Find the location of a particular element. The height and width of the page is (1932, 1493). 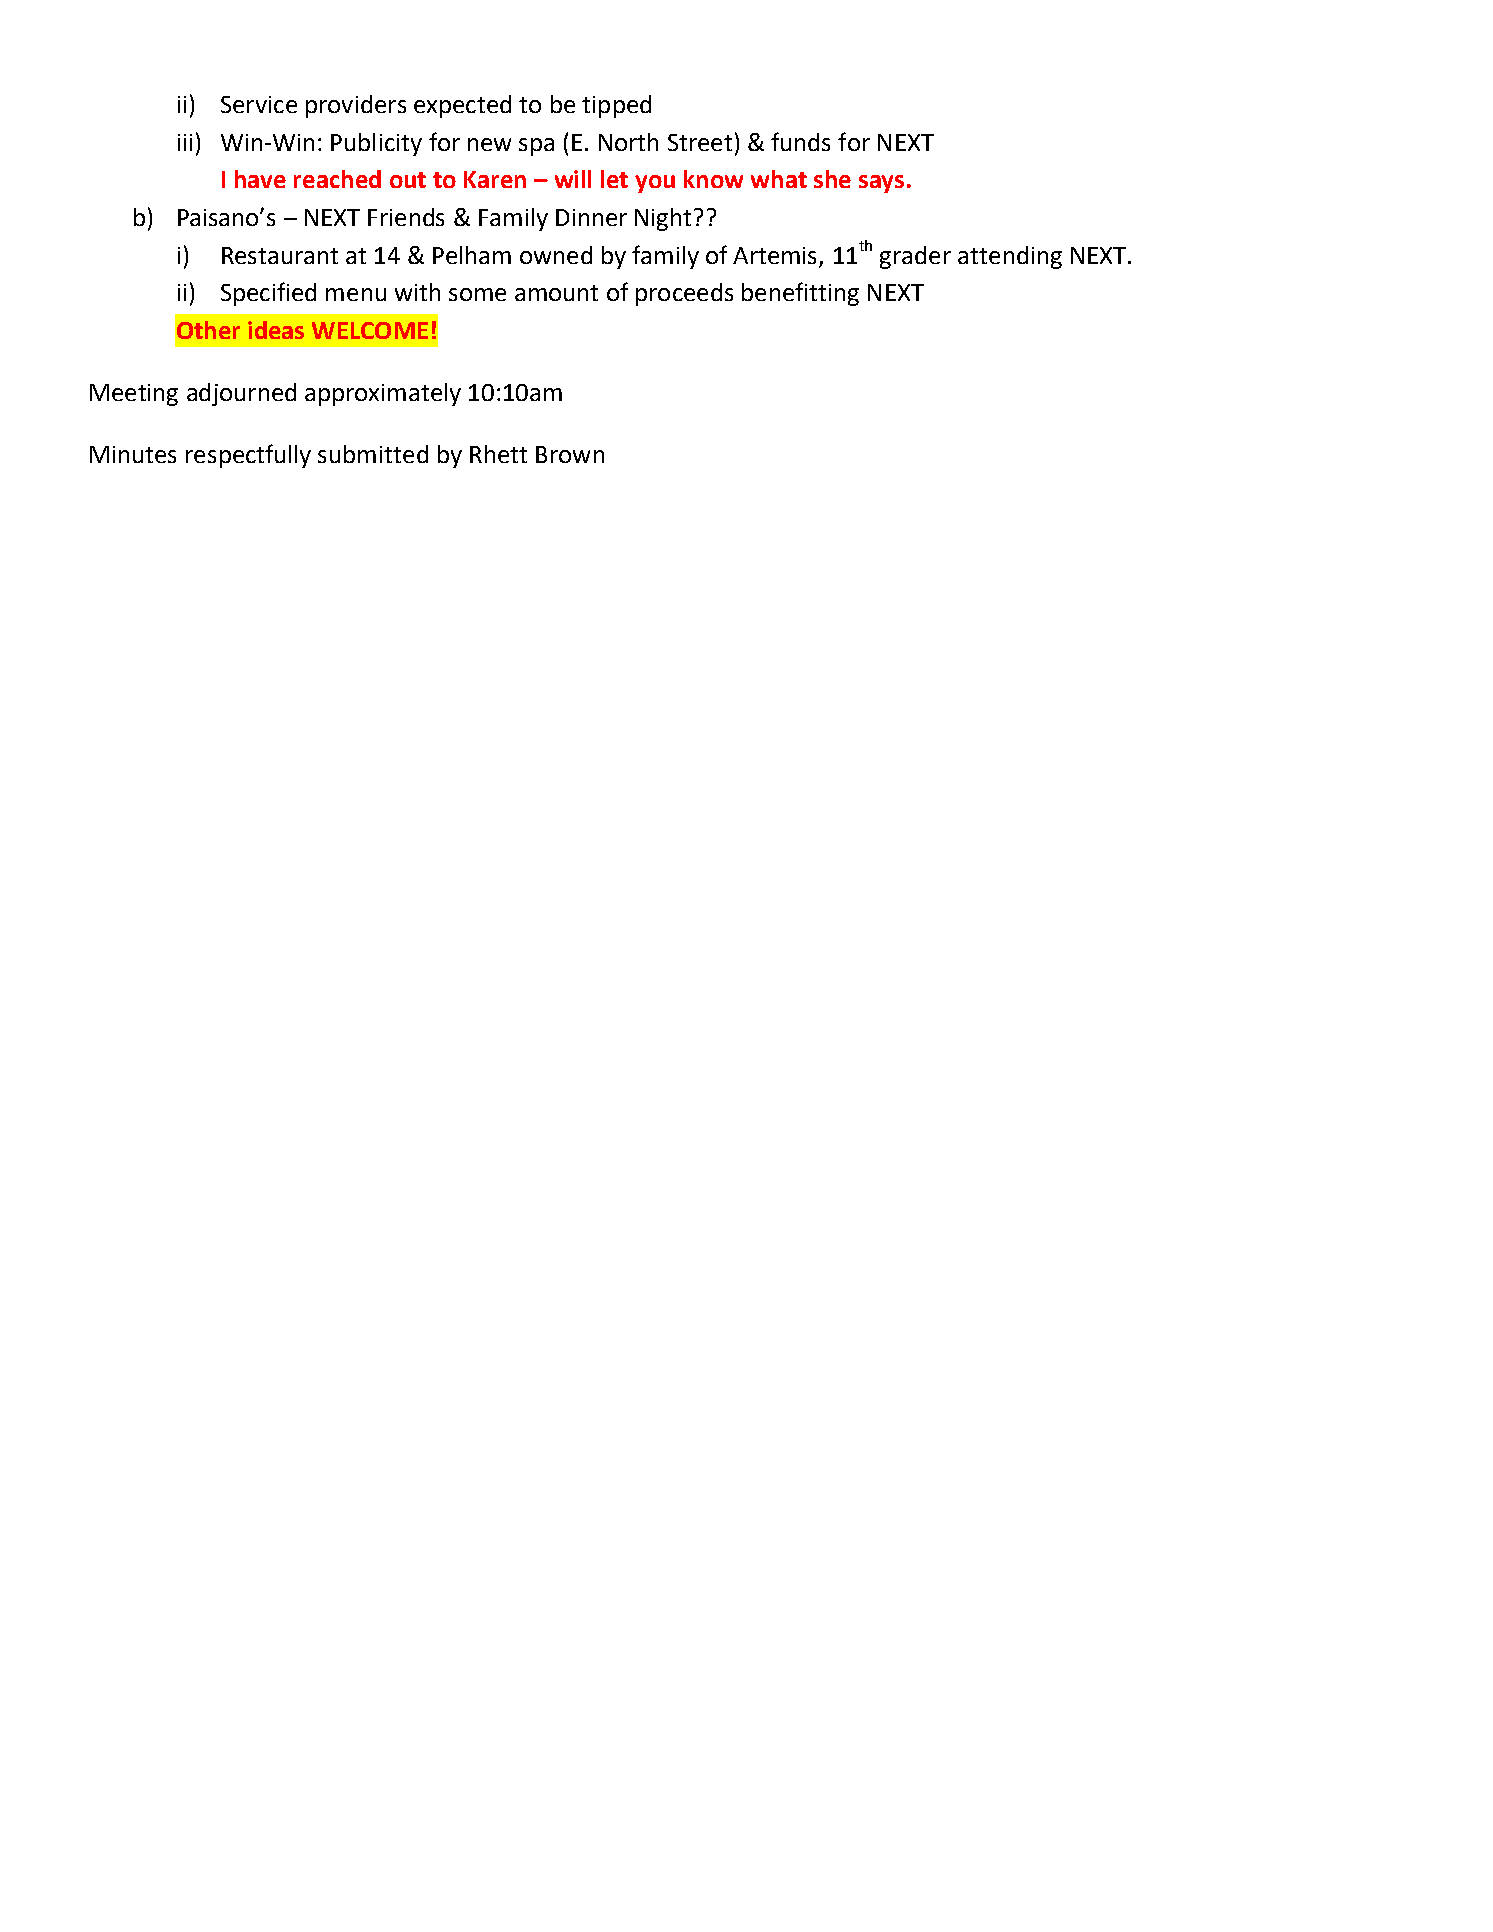

ideas is located at coordinates (276, 330).
